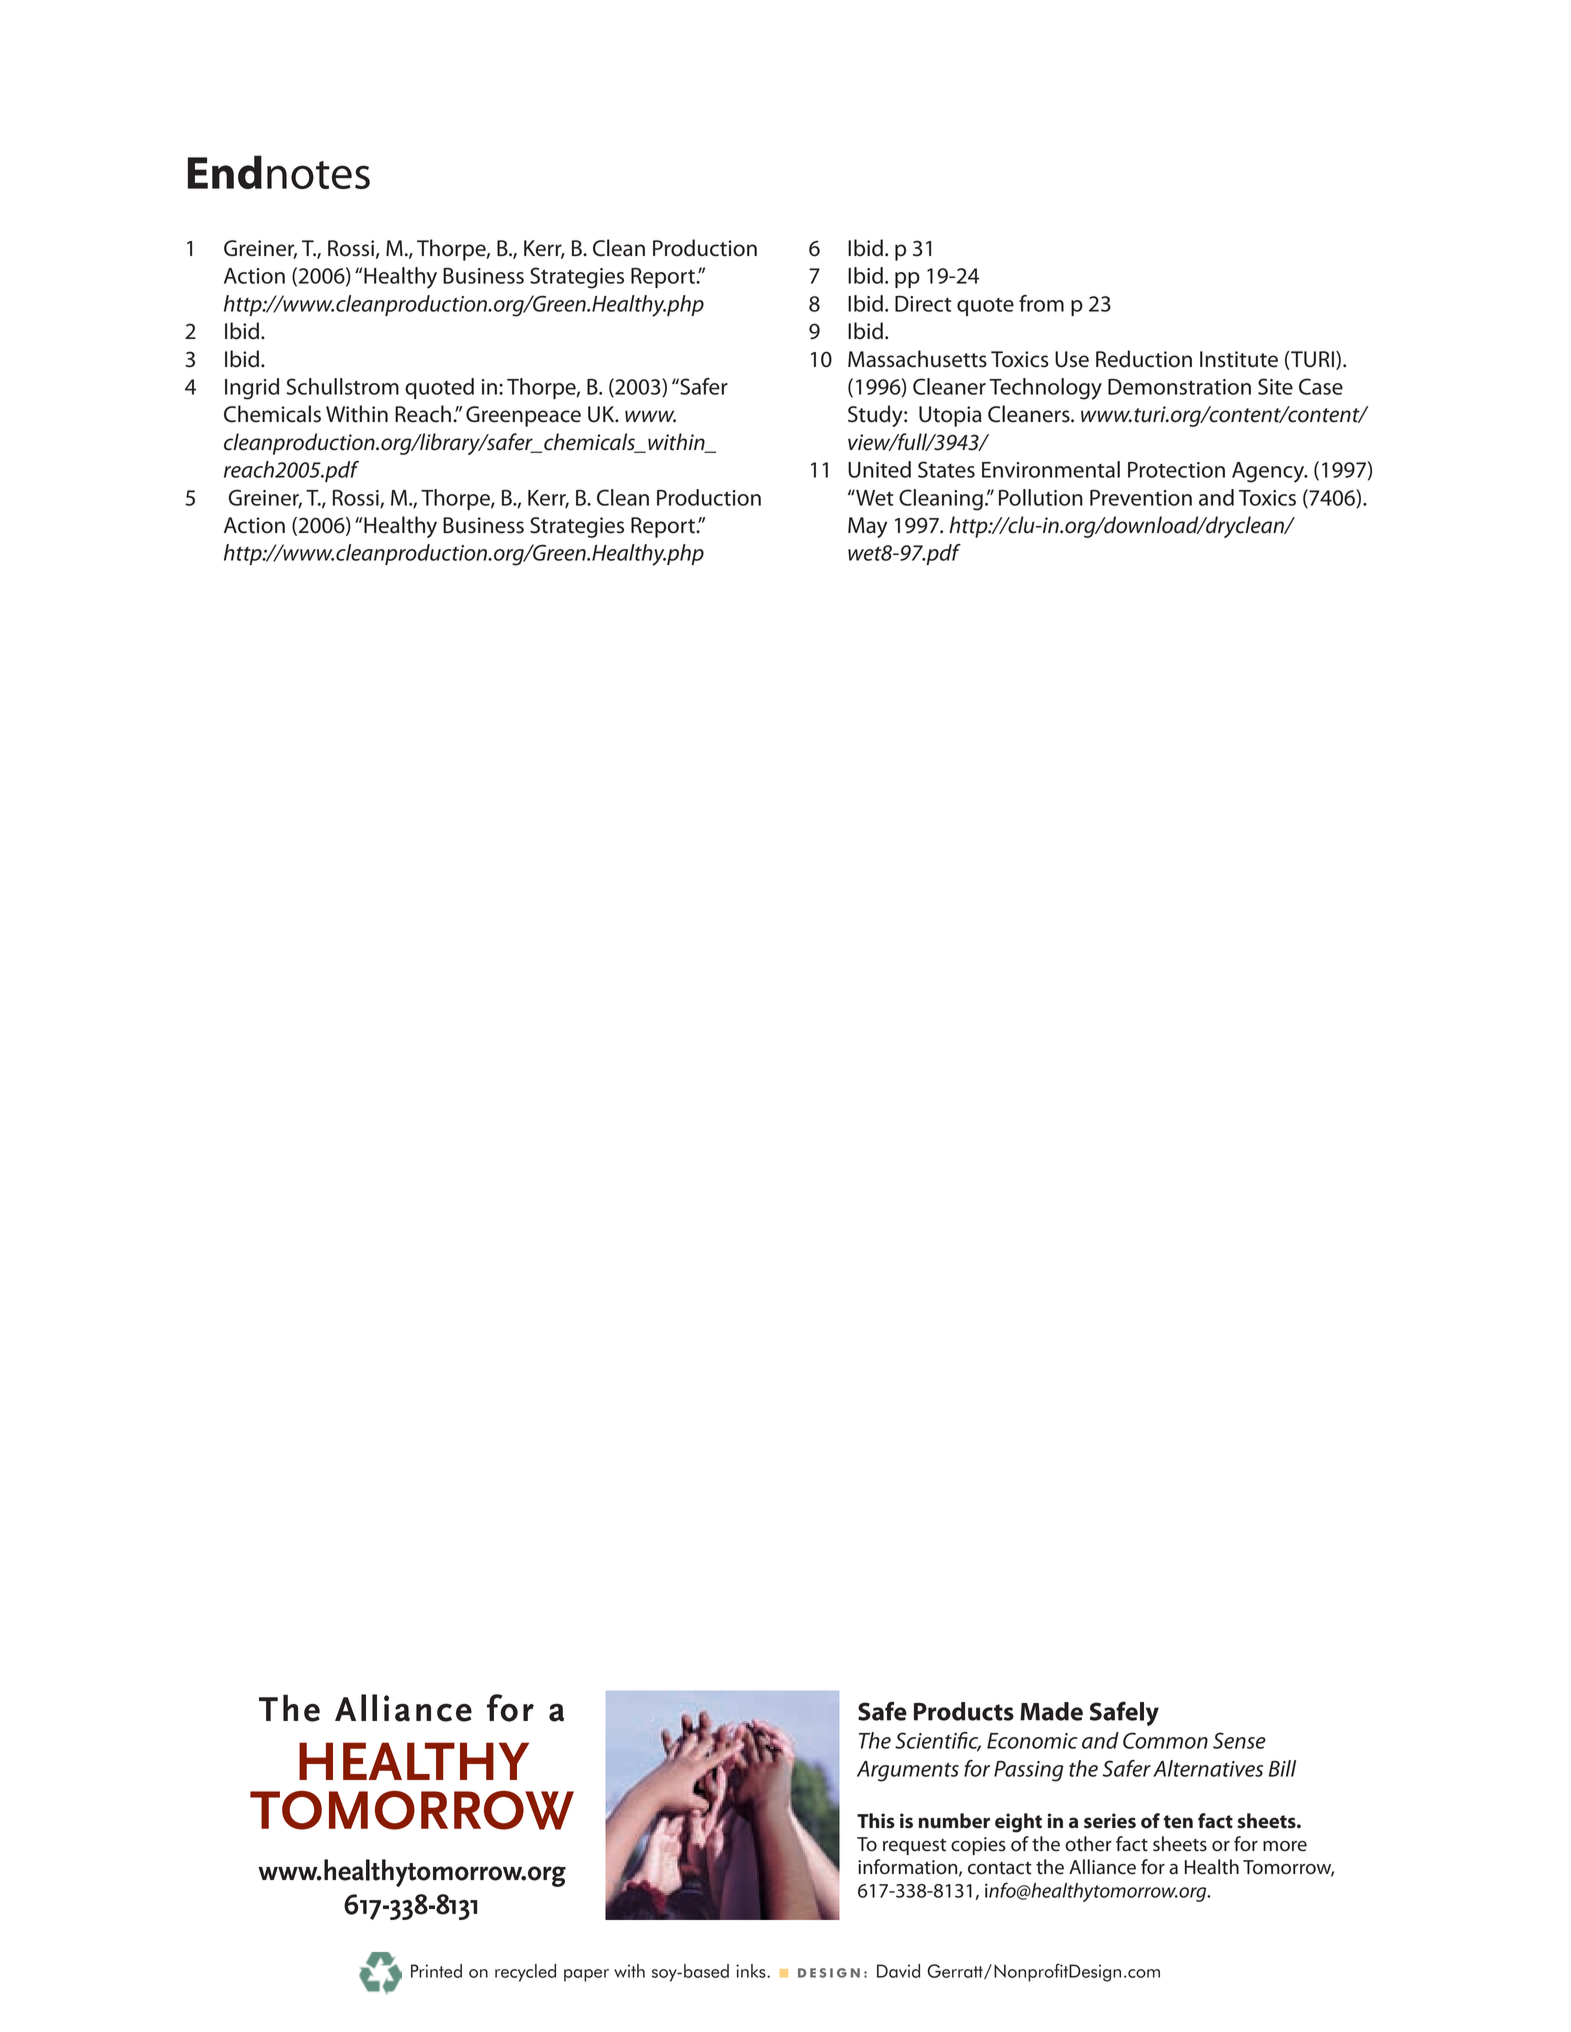 The width and height of the document is (1571, 2032). What do you see at coordinates (1176, 470) in the document?
I see `Protection` at bounding box center [1176, 470].
